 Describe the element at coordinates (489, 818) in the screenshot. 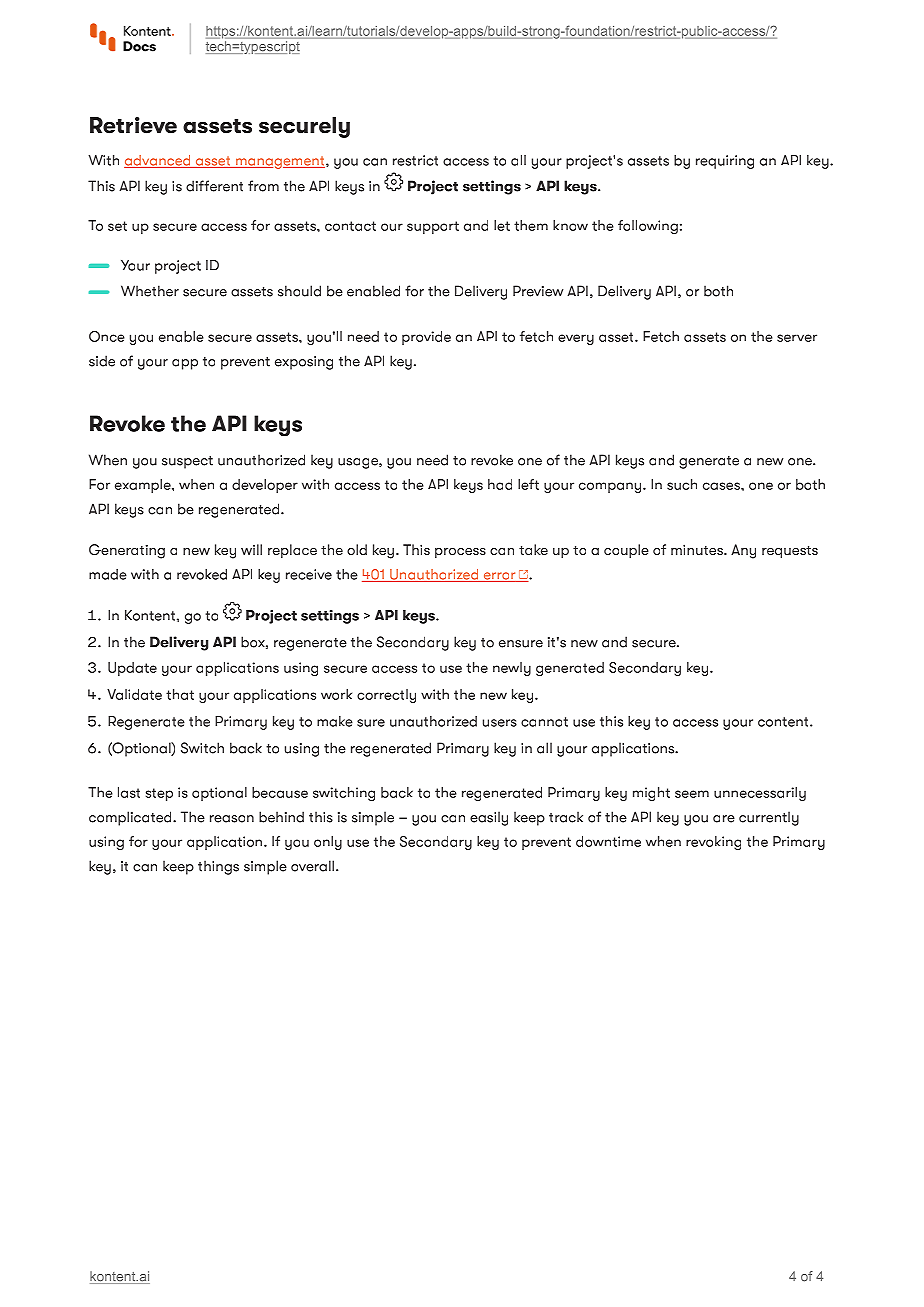

I see `easily` at that location.
